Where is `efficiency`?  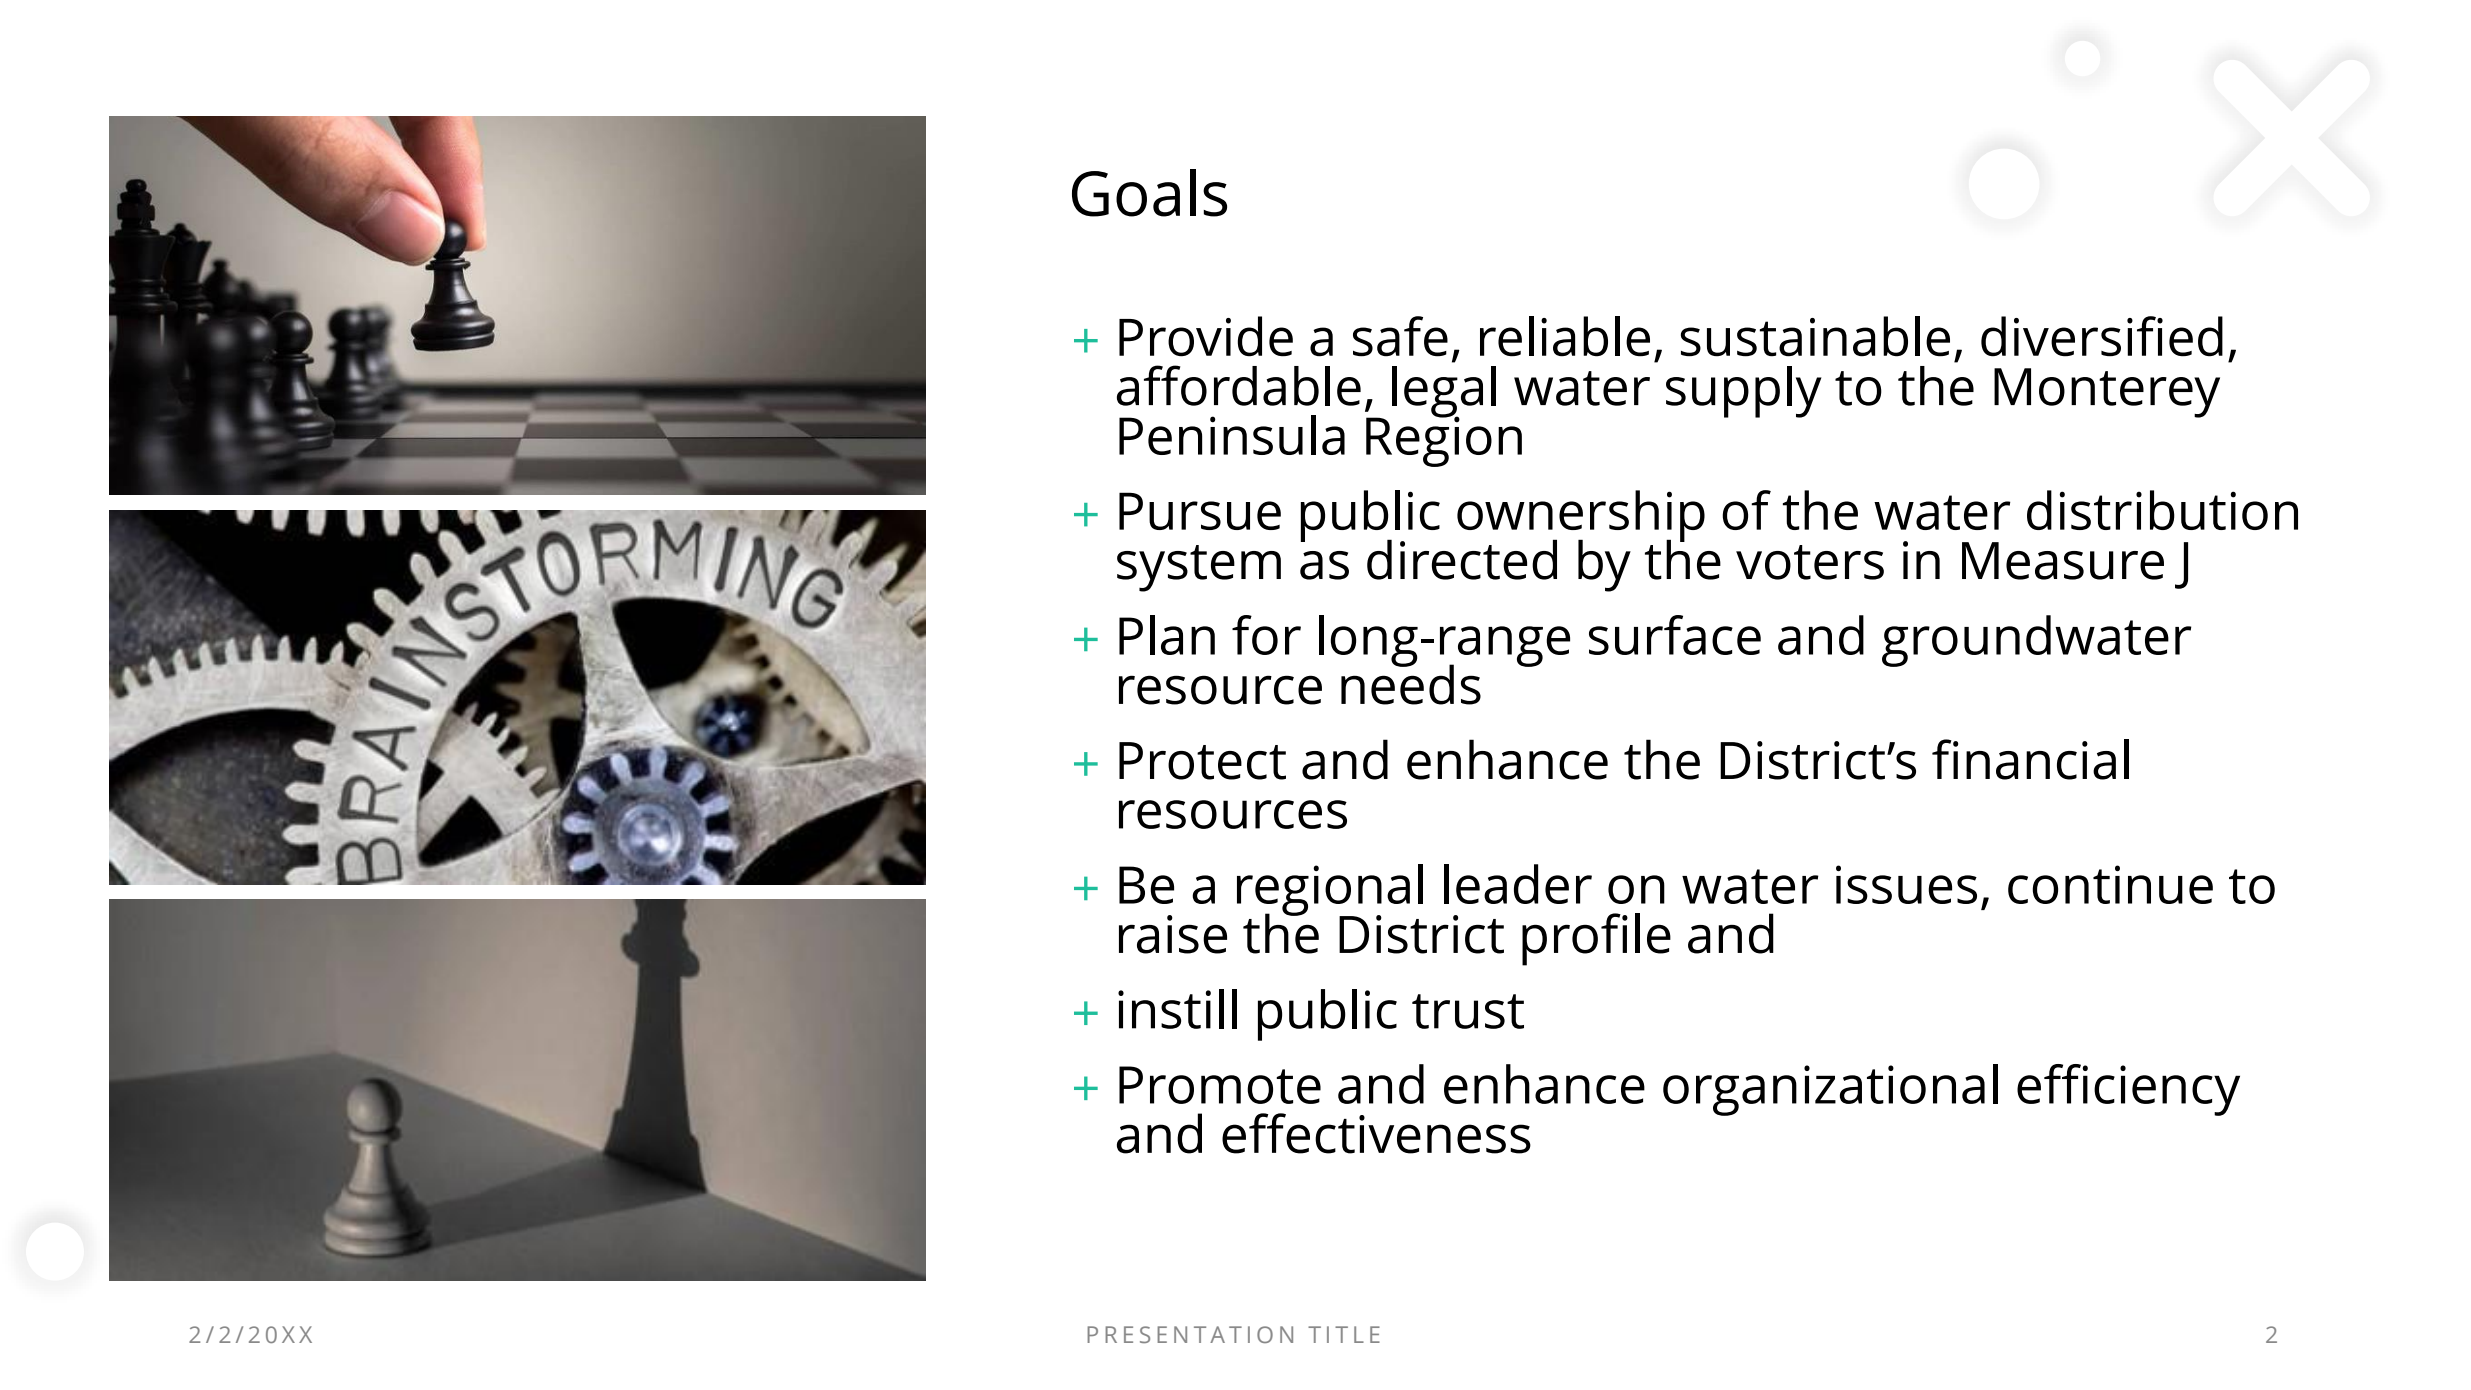
efficiency is located at coordinates (2128, 1090).
